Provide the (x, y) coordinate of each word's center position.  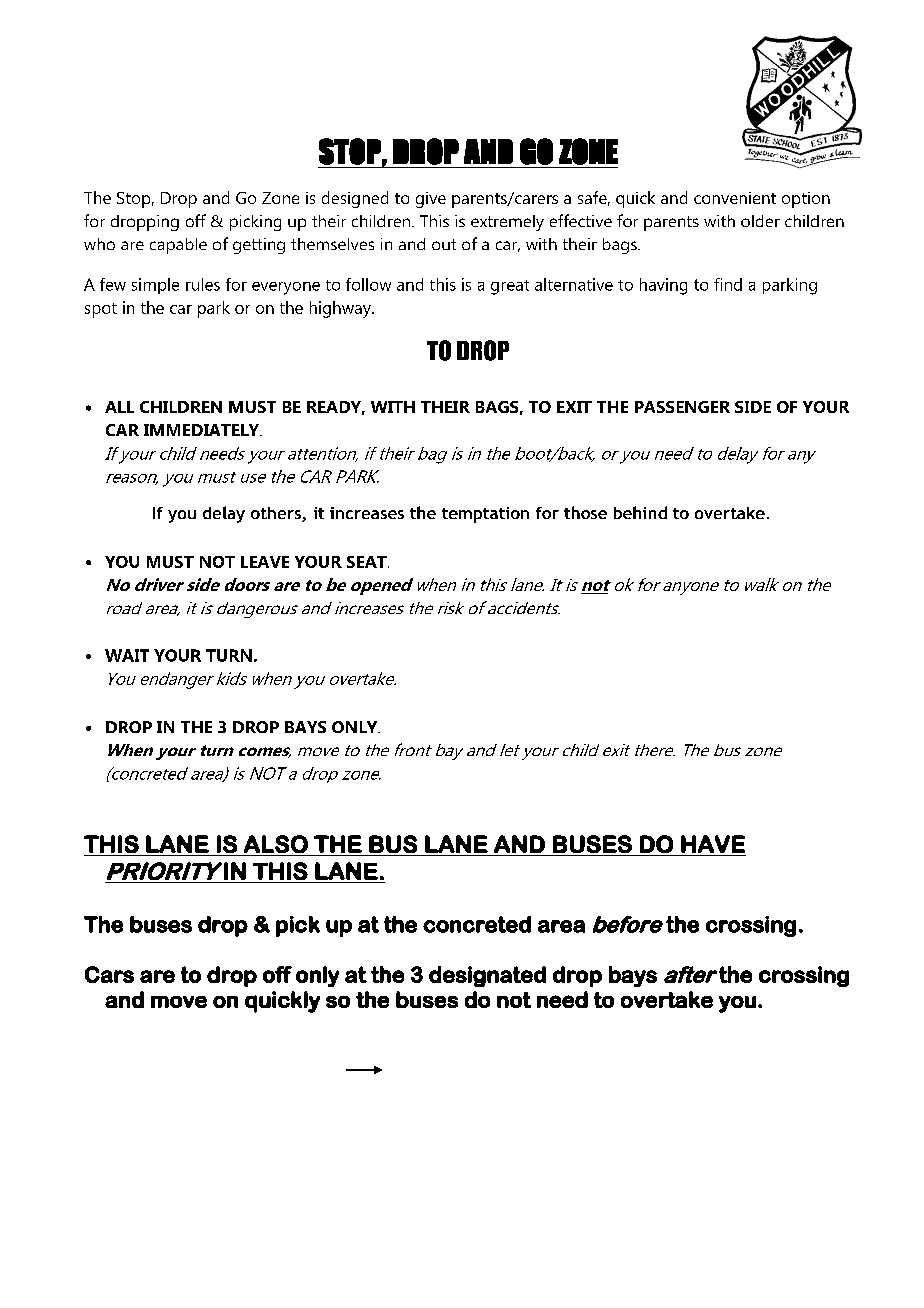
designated (487, 976)
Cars (109, 974)
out (444, 244)
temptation (485, 515)
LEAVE (265, 562)
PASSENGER (682, 407)
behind (640, 512)
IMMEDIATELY (202, 430)
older (760, 221)
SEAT (368, 562)
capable (178, 246)
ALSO (276, 844)
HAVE (713, 844)
